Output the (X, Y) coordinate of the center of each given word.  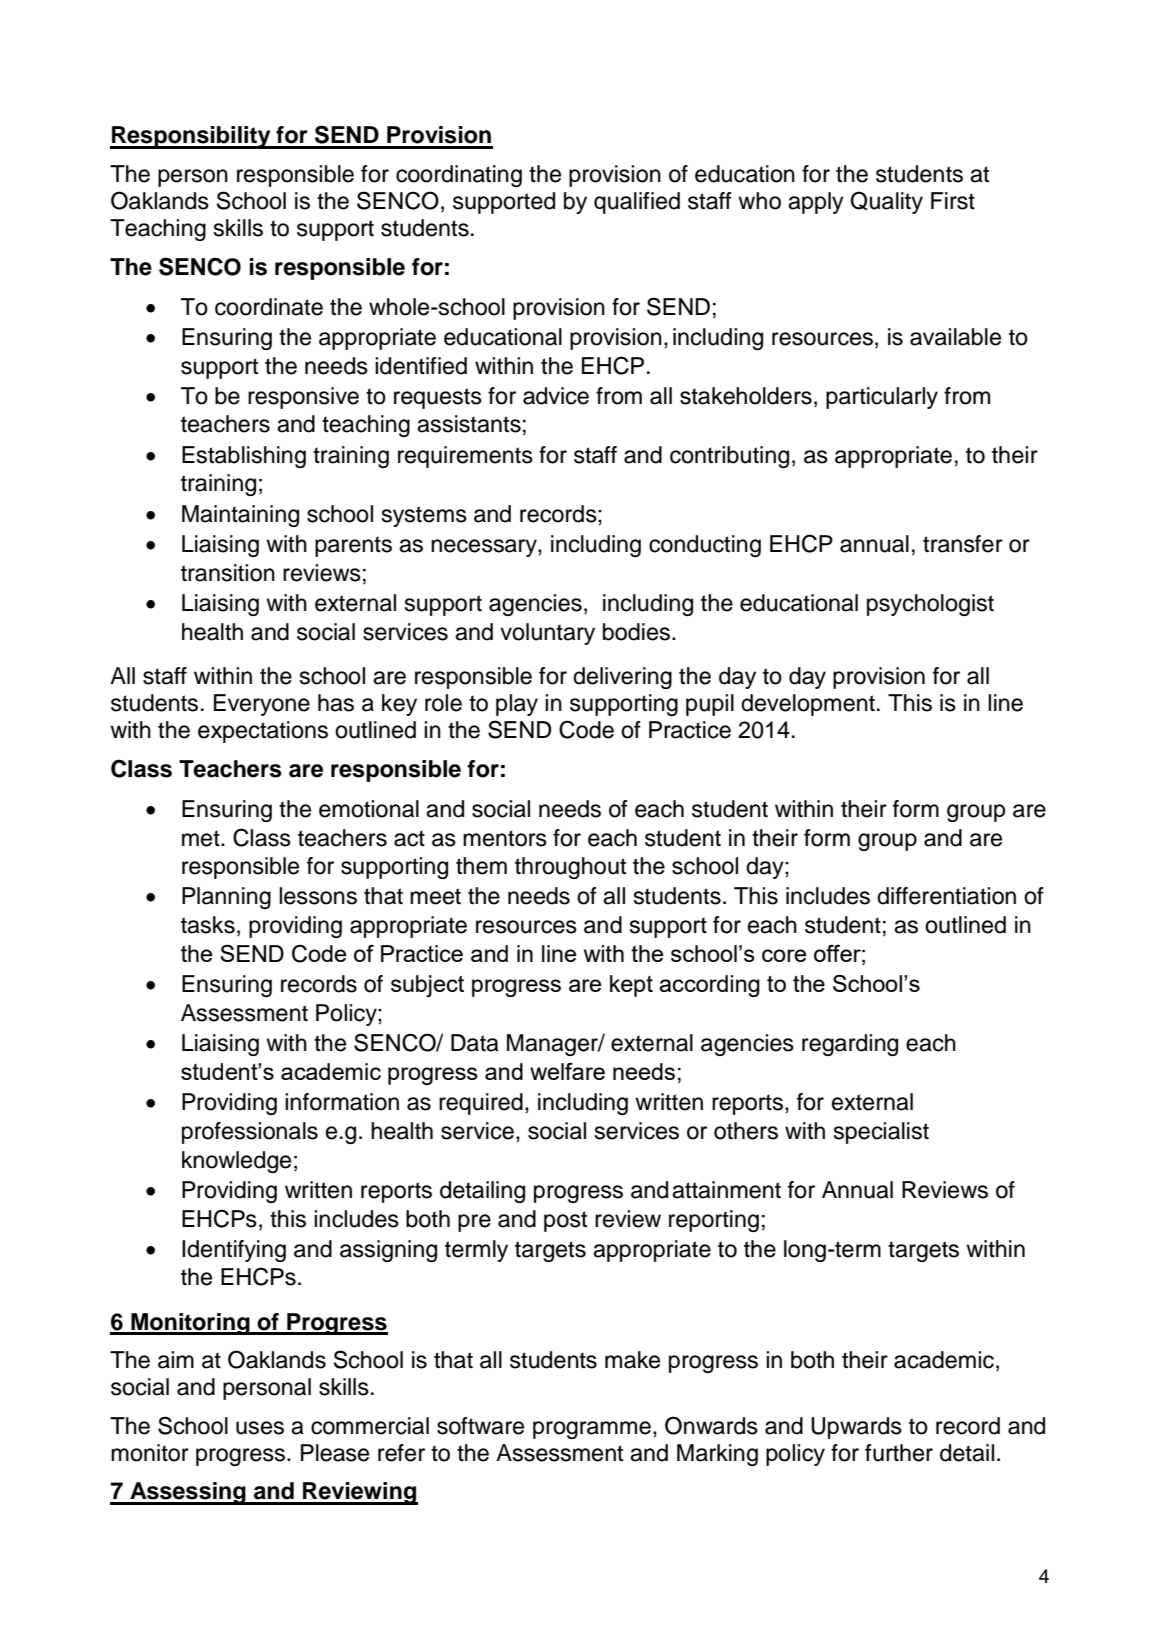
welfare (567, 1071)
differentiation (946, 896)
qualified (637, 203)
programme (592, 1430)
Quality (886, 202)
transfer (963, 544)
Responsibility (191, 137)
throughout (570, 868)
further (899, 1453)
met (202, 838)
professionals (250, 1133)
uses (260, 1428)
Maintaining (240, 516)
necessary (485, 548)
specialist (881, 1133)
